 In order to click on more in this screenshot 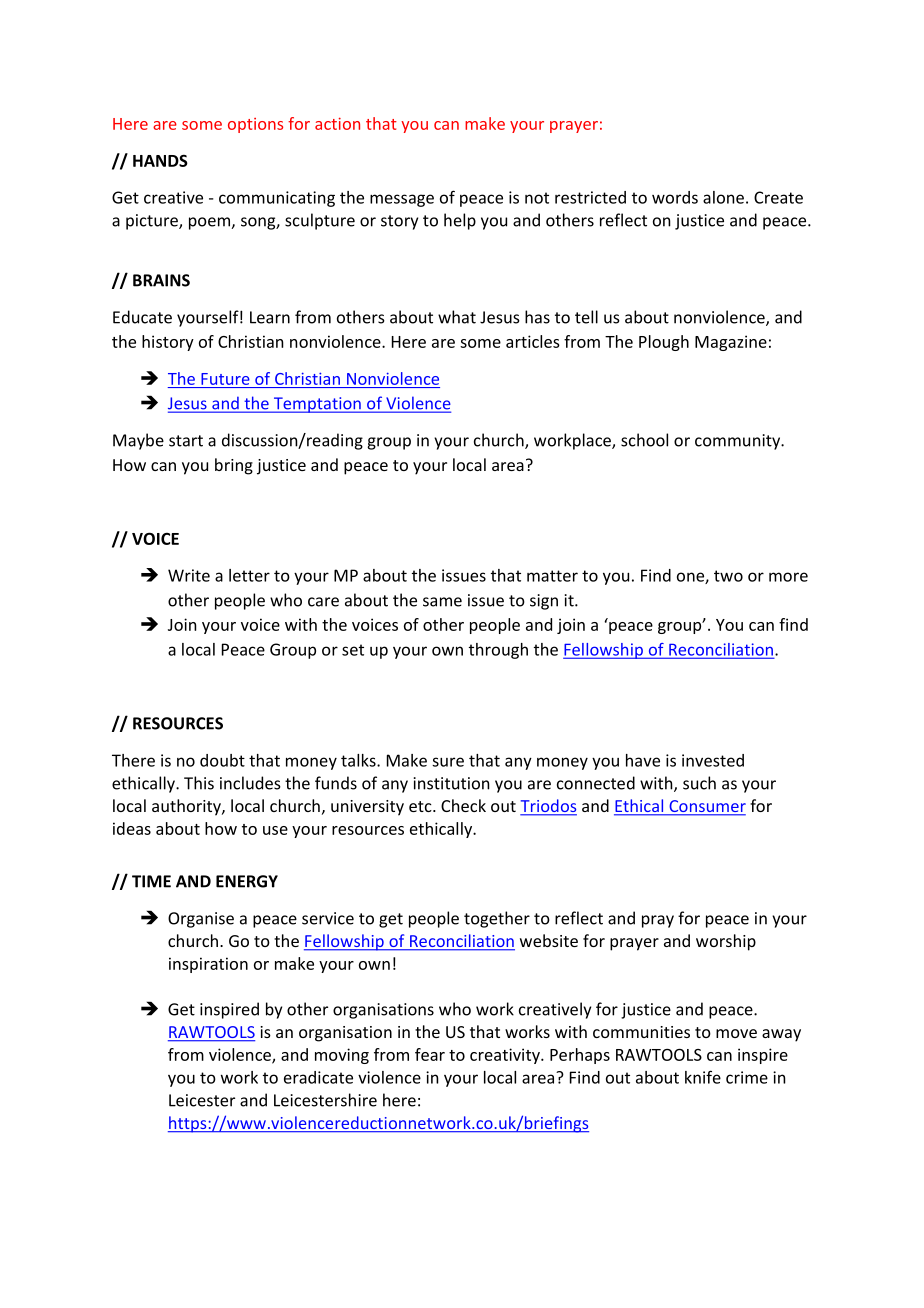, I will do `click(788, 577)`.
